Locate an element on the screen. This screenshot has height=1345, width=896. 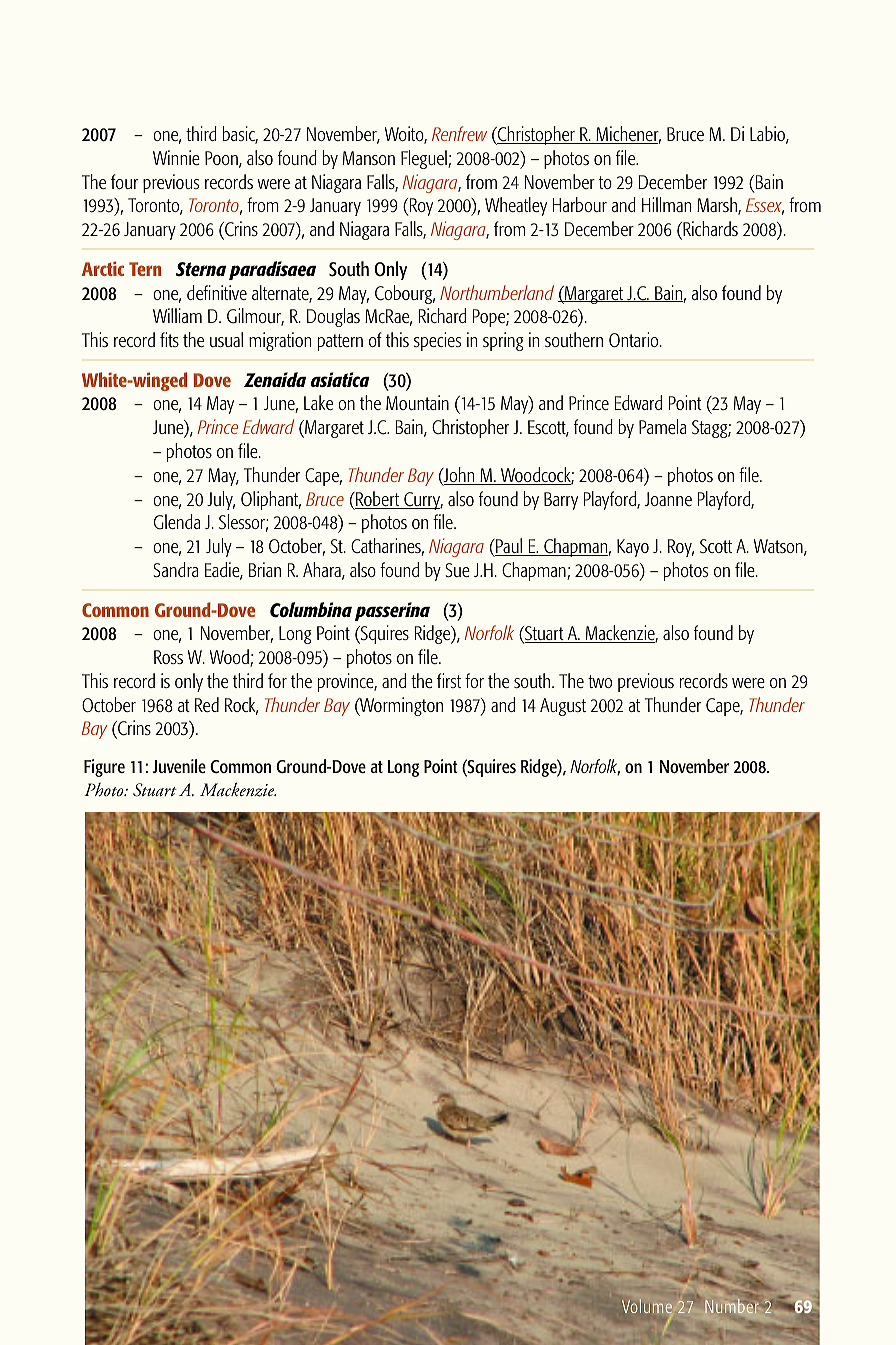
Figure is located at coordinates (104, 768).
